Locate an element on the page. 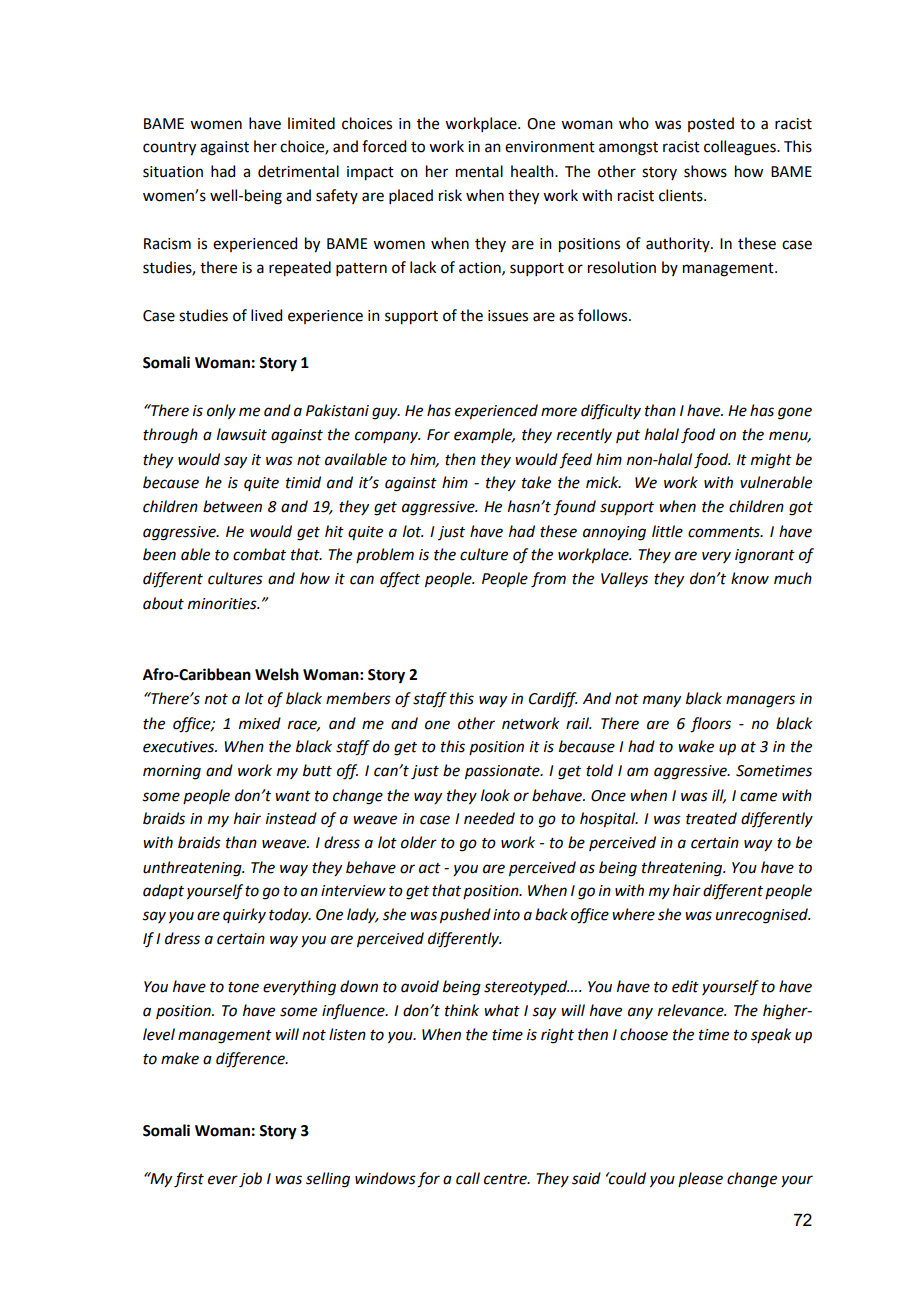  Welsh is located at coordinates (277, 674).
